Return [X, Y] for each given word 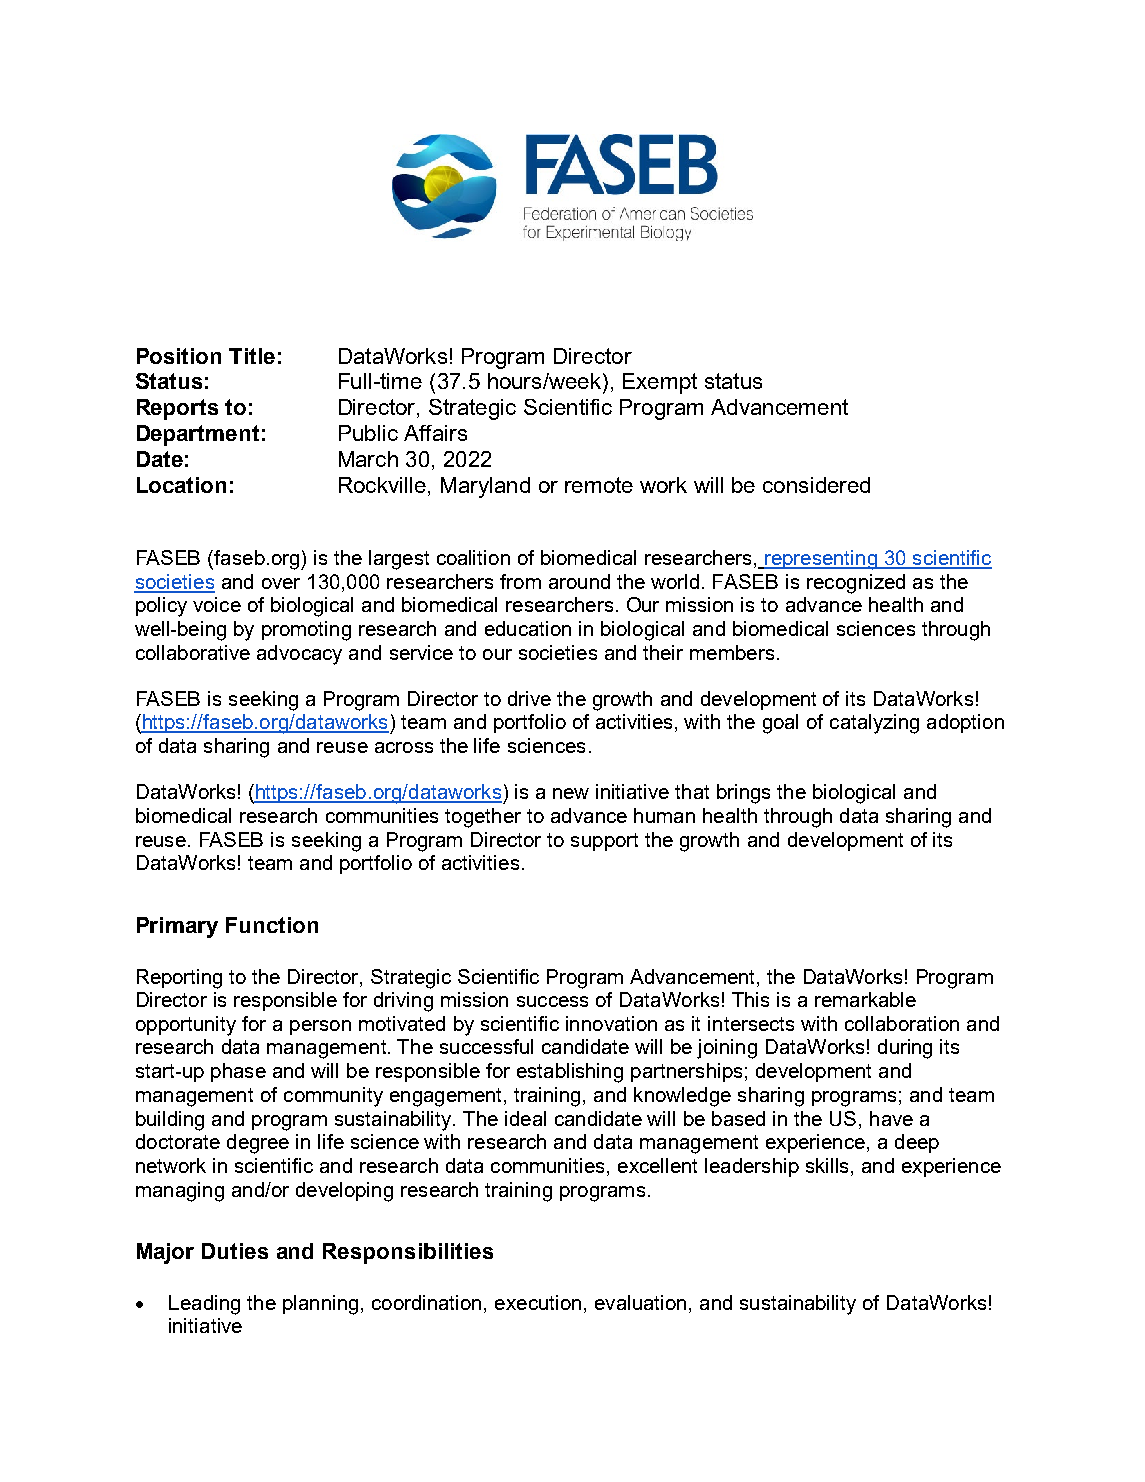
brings [743, 794]
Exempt [660, 383]
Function [272, 925]
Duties [235, 1251]
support [604, 842]
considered [816, 485]
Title [252, 356]
